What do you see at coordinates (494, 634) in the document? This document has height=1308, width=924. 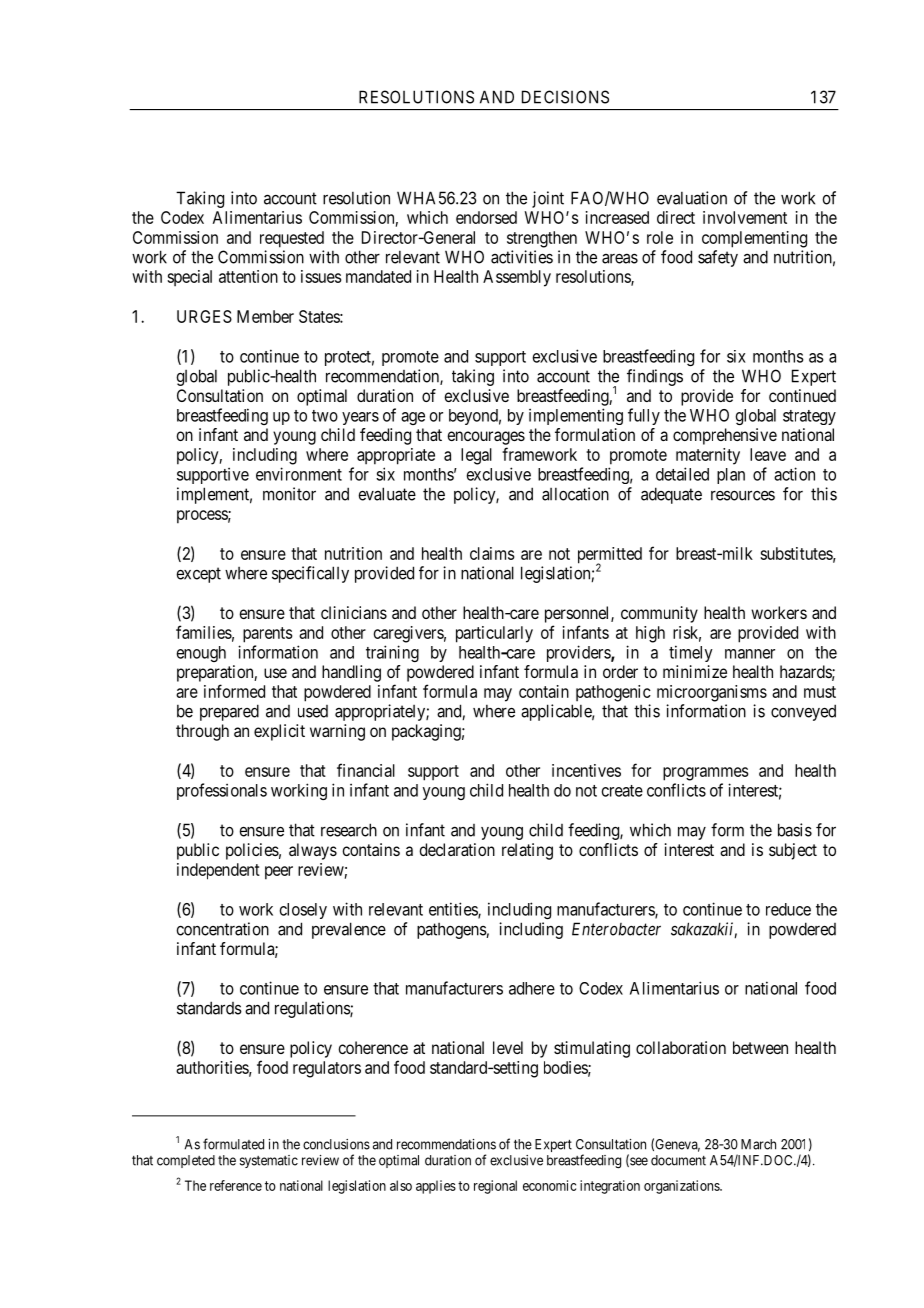 I see `particularly` at bounding box center [494, 634].
